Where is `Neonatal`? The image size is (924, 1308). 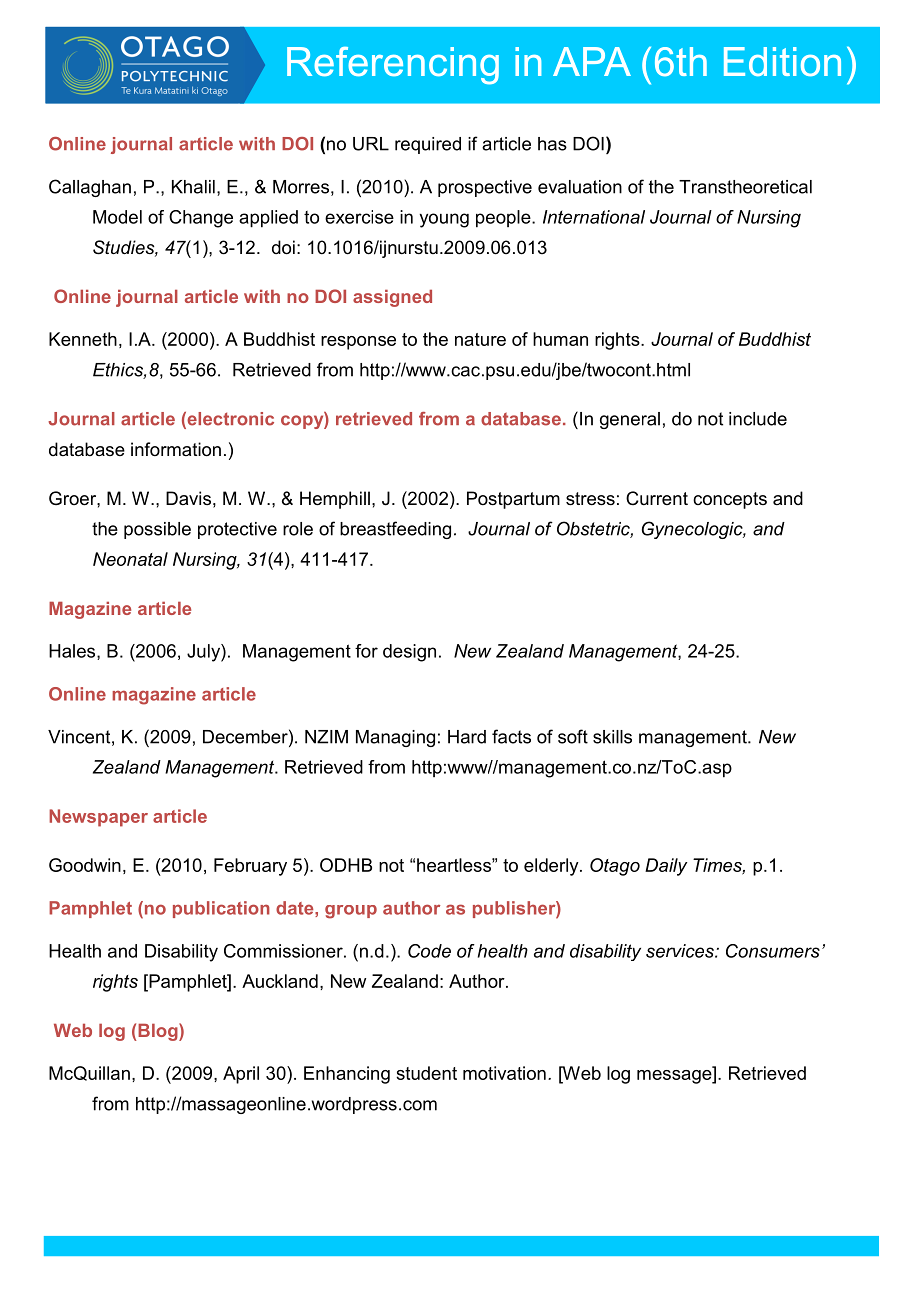
Neonatal is located at coordinates (130, 559).
